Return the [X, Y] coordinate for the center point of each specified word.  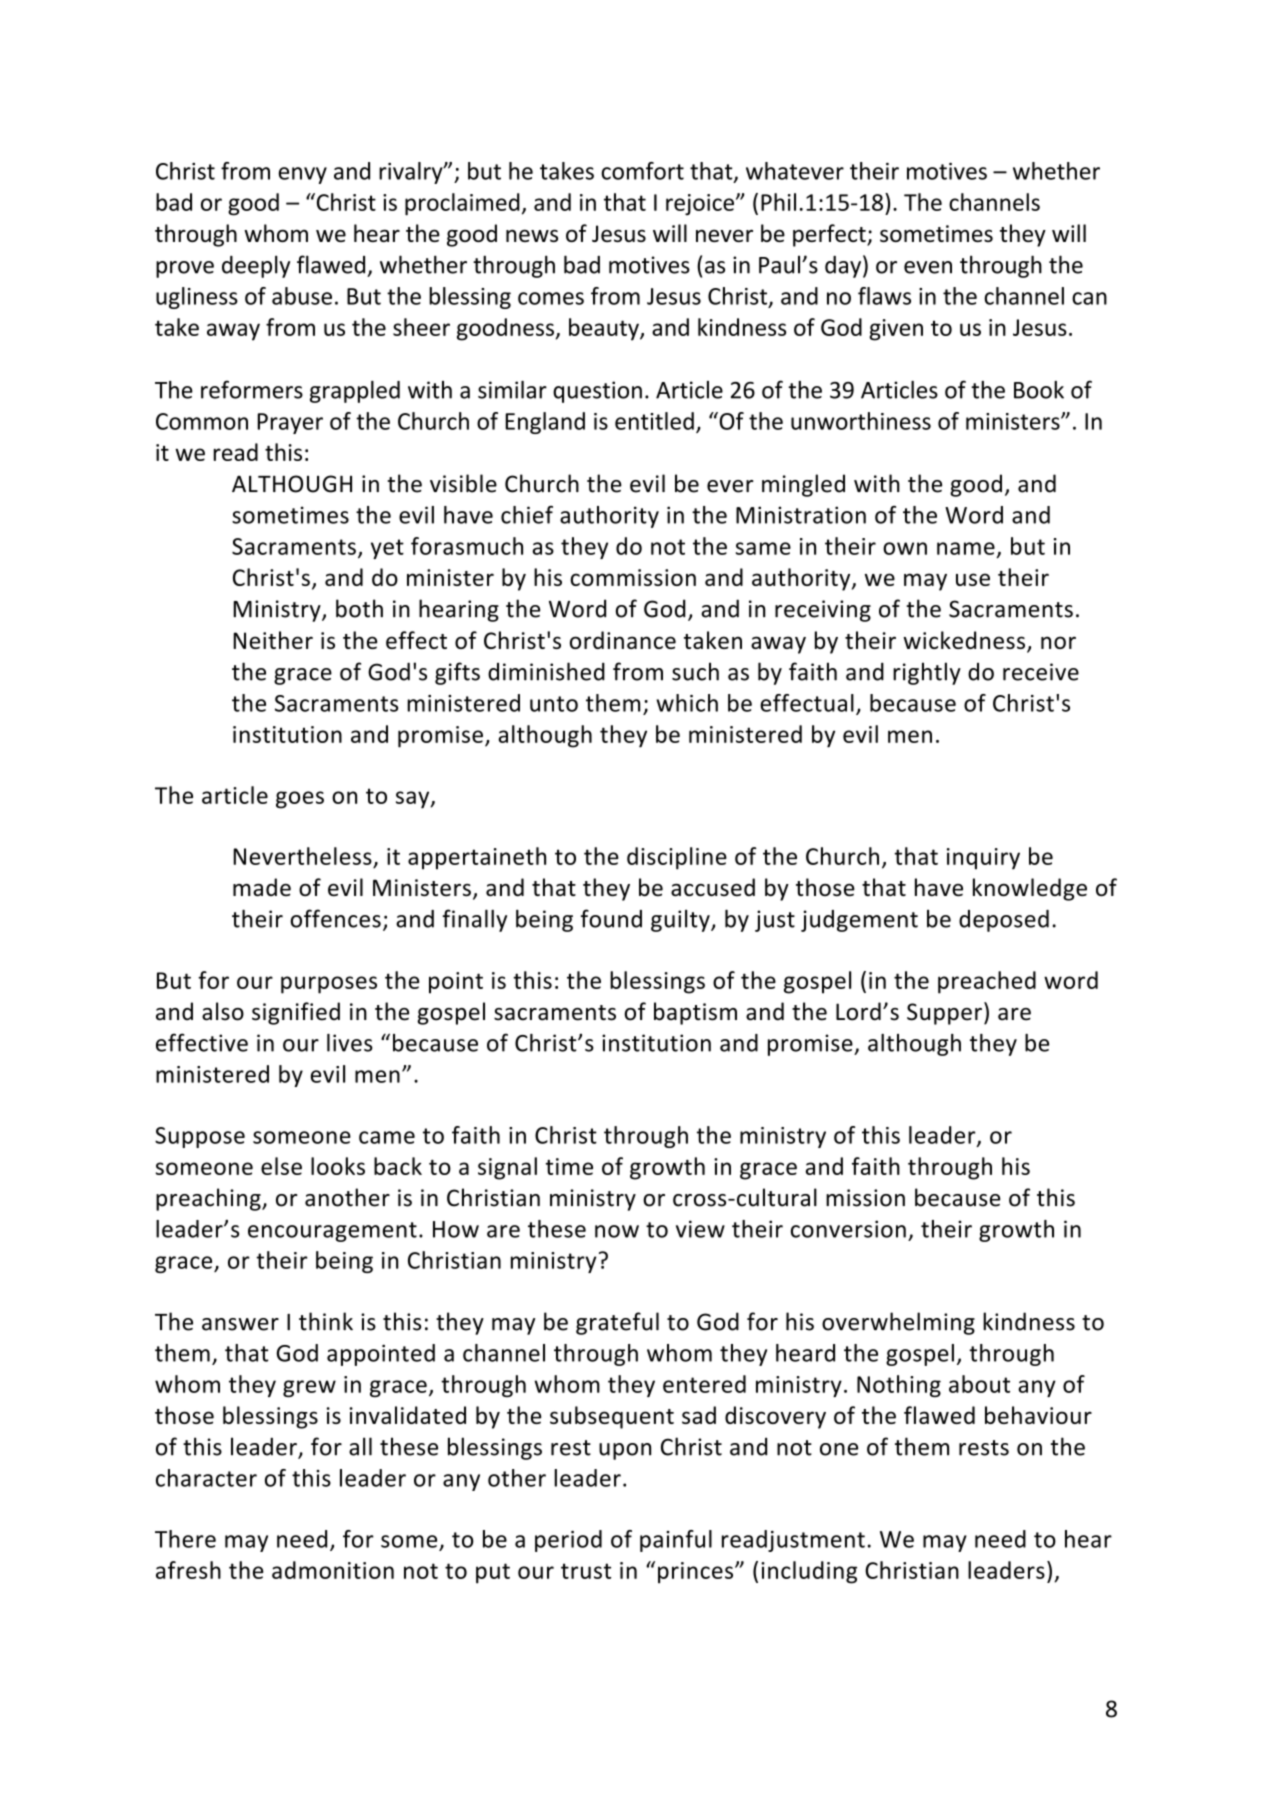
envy [303, 175]
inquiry [983, 859]
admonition [333, 1570]
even [928, 267]
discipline [677, 858]
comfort [642, 171]
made [262, 887]
